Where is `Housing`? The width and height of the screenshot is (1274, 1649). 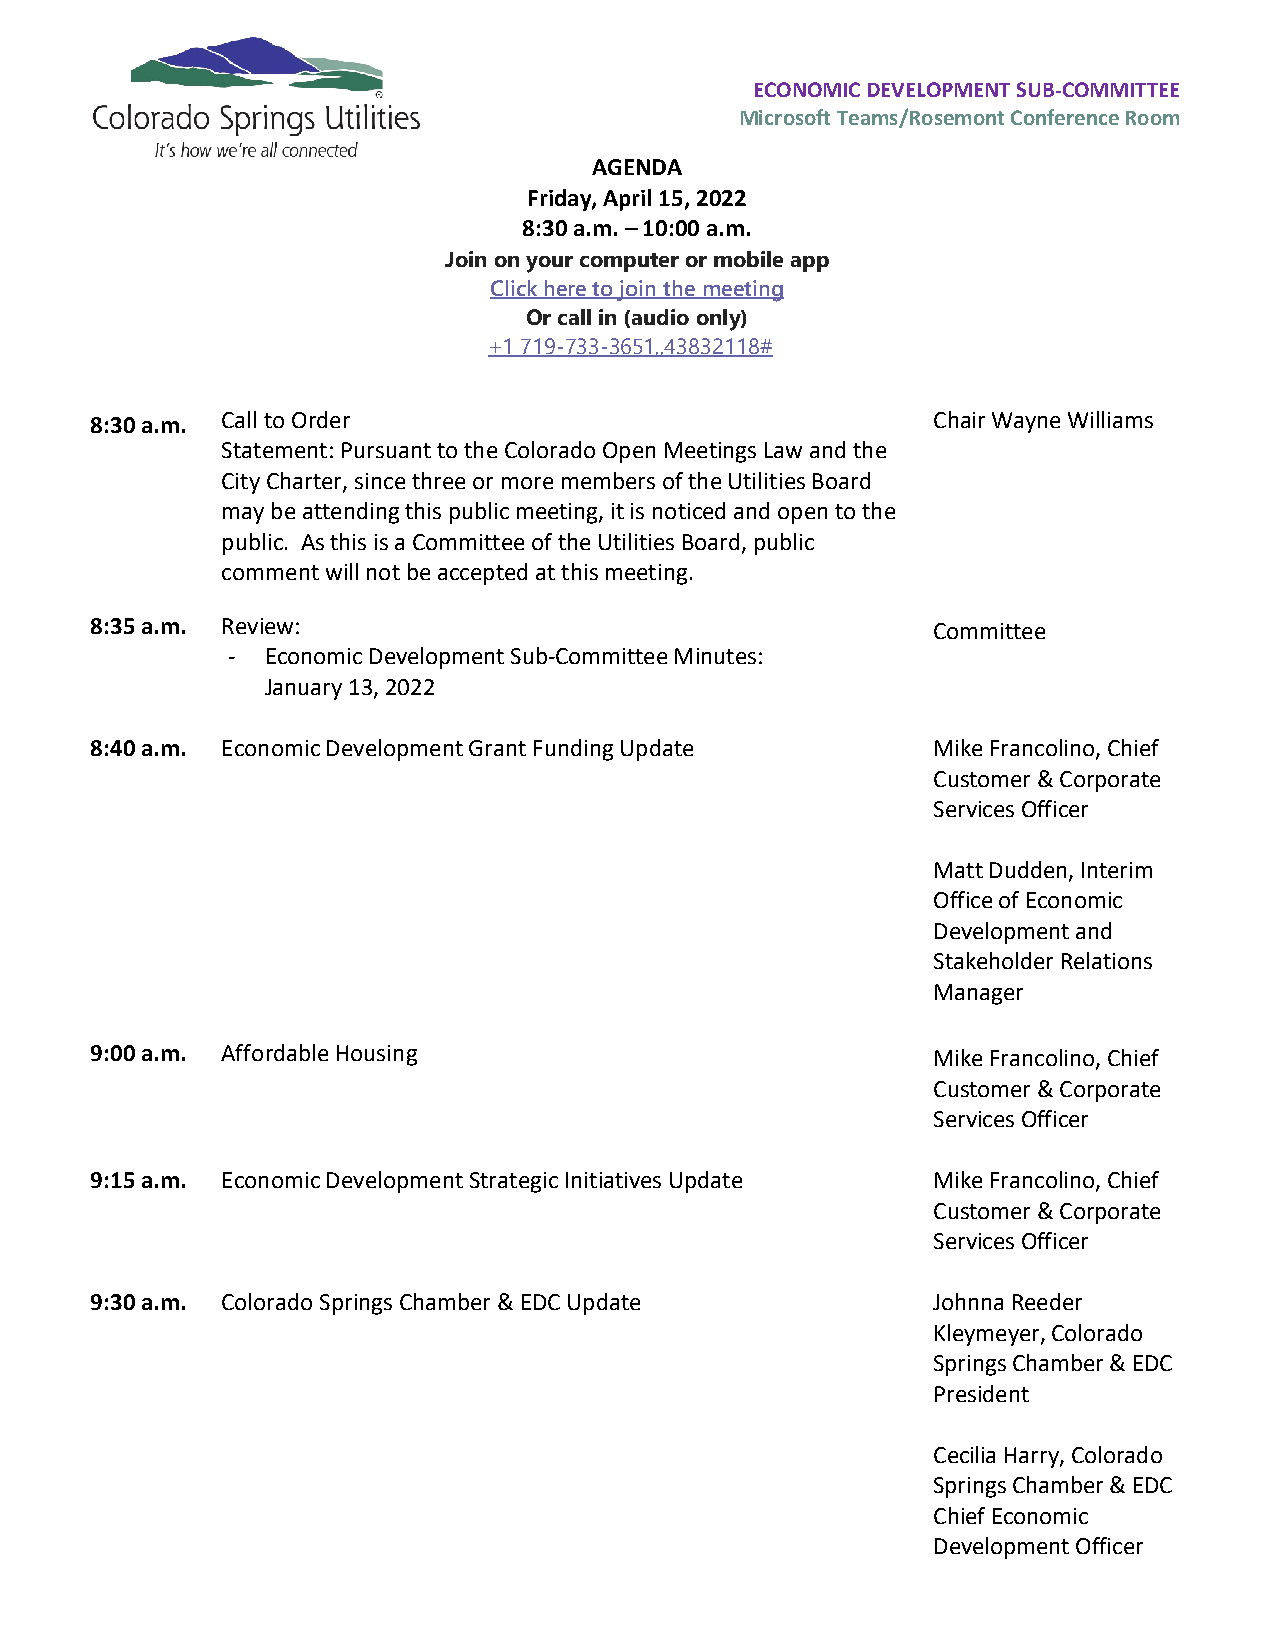
Housing is located at coordinates (377, 1055).
